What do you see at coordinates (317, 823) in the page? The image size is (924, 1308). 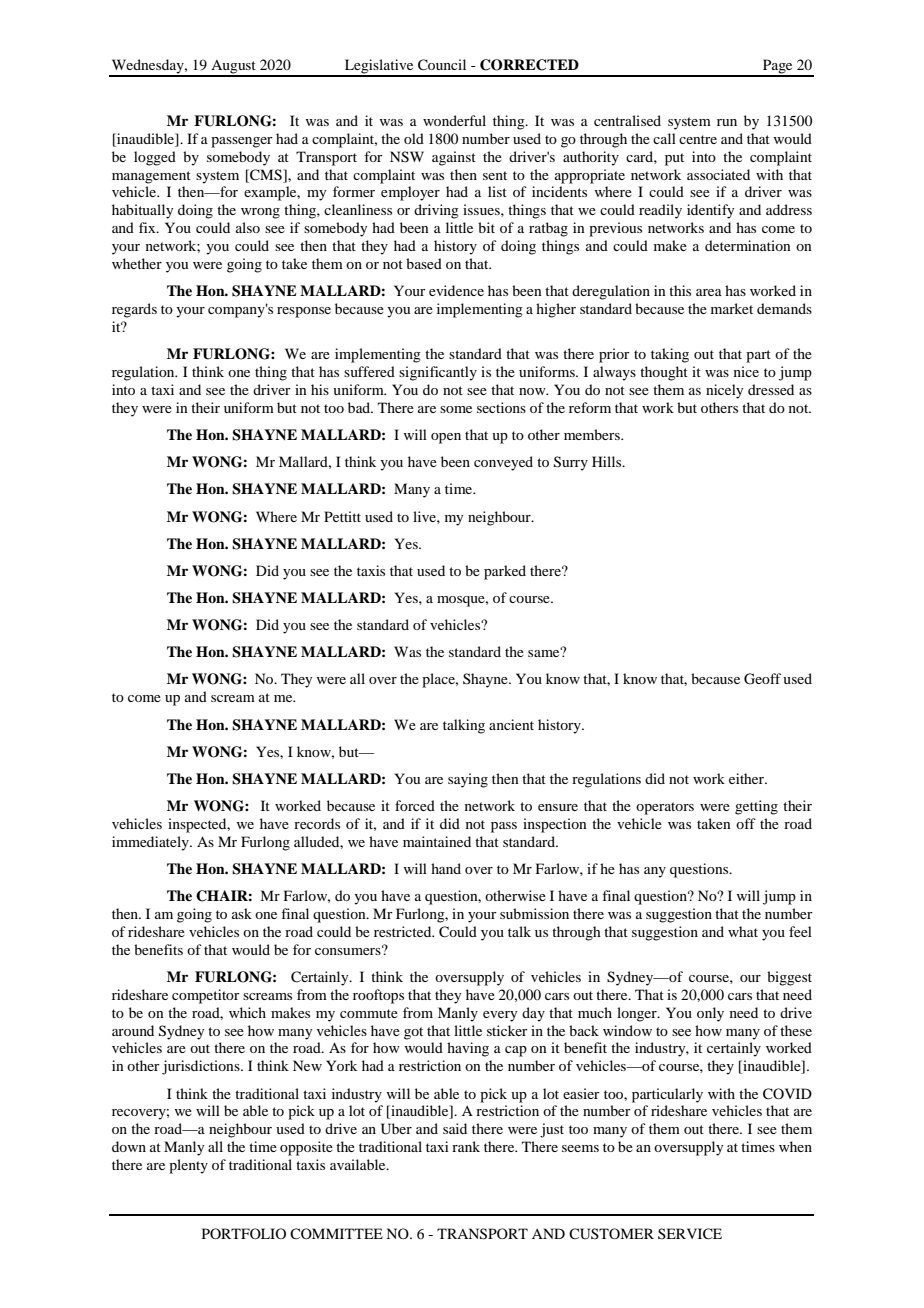 I see `records` at bounding box center [317, 823].
